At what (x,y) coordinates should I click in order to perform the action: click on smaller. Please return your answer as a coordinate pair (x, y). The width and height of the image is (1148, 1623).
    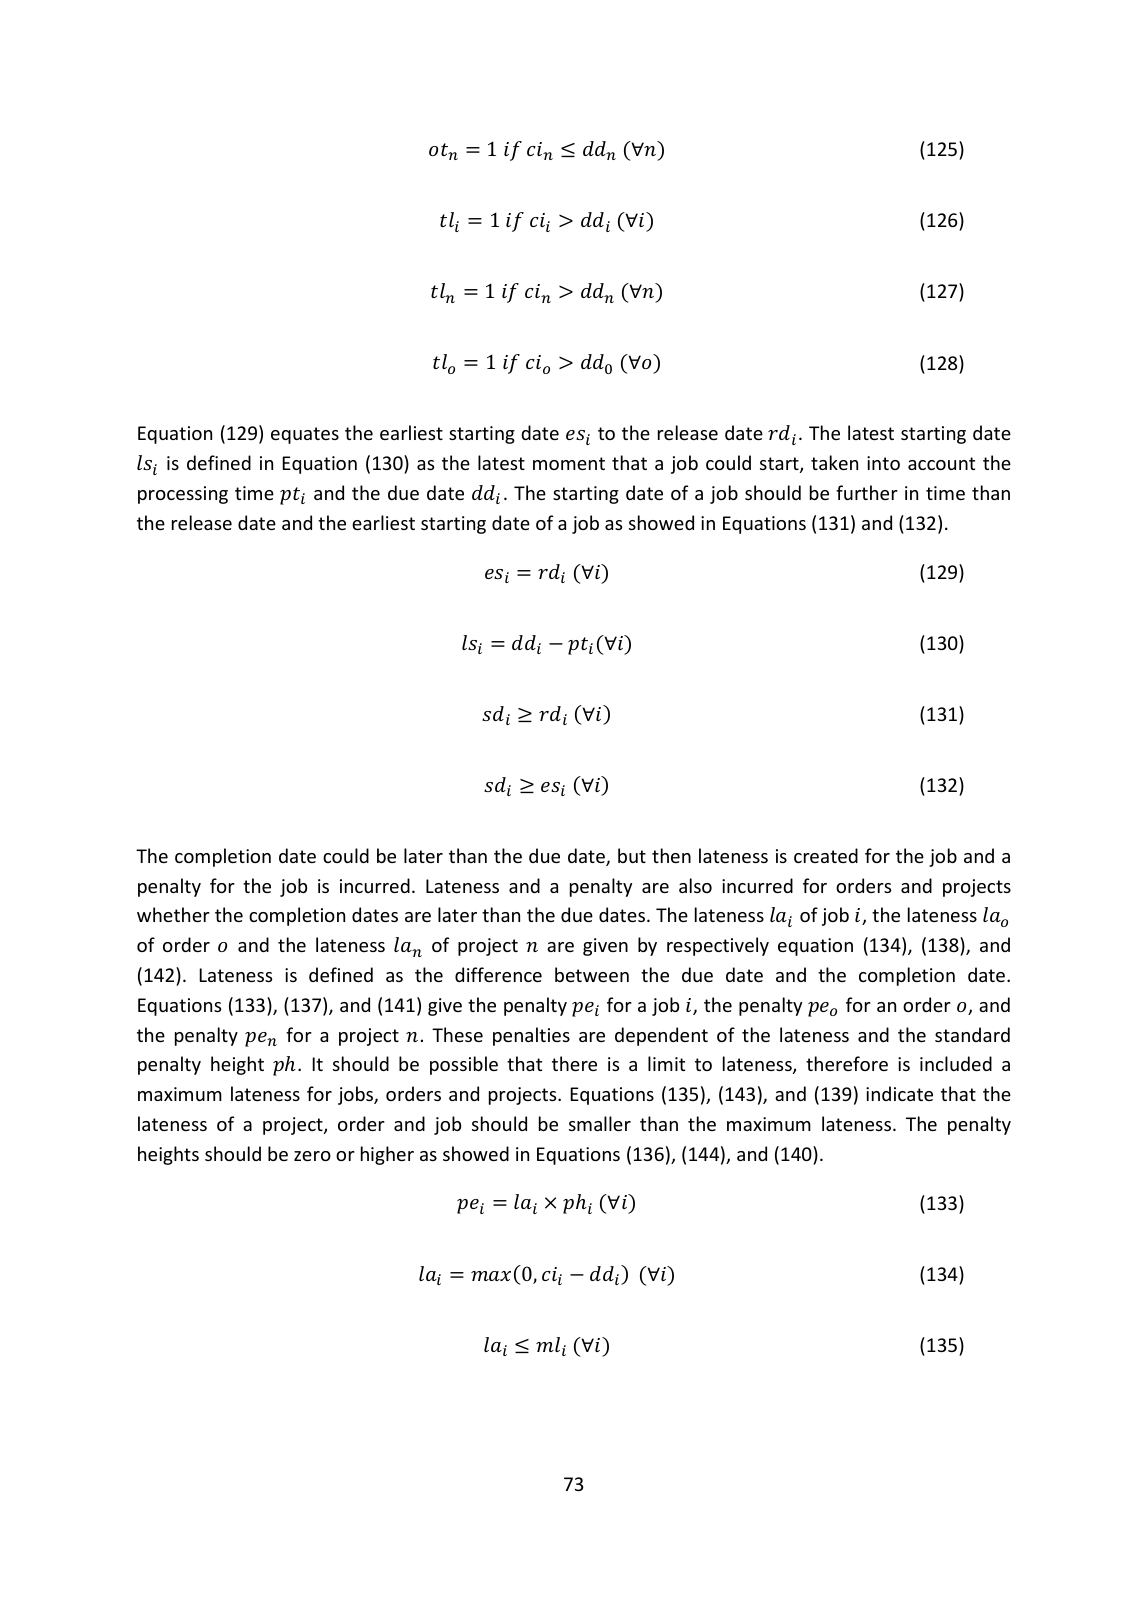
    Looking at the image, I should click on (600, 1123).
